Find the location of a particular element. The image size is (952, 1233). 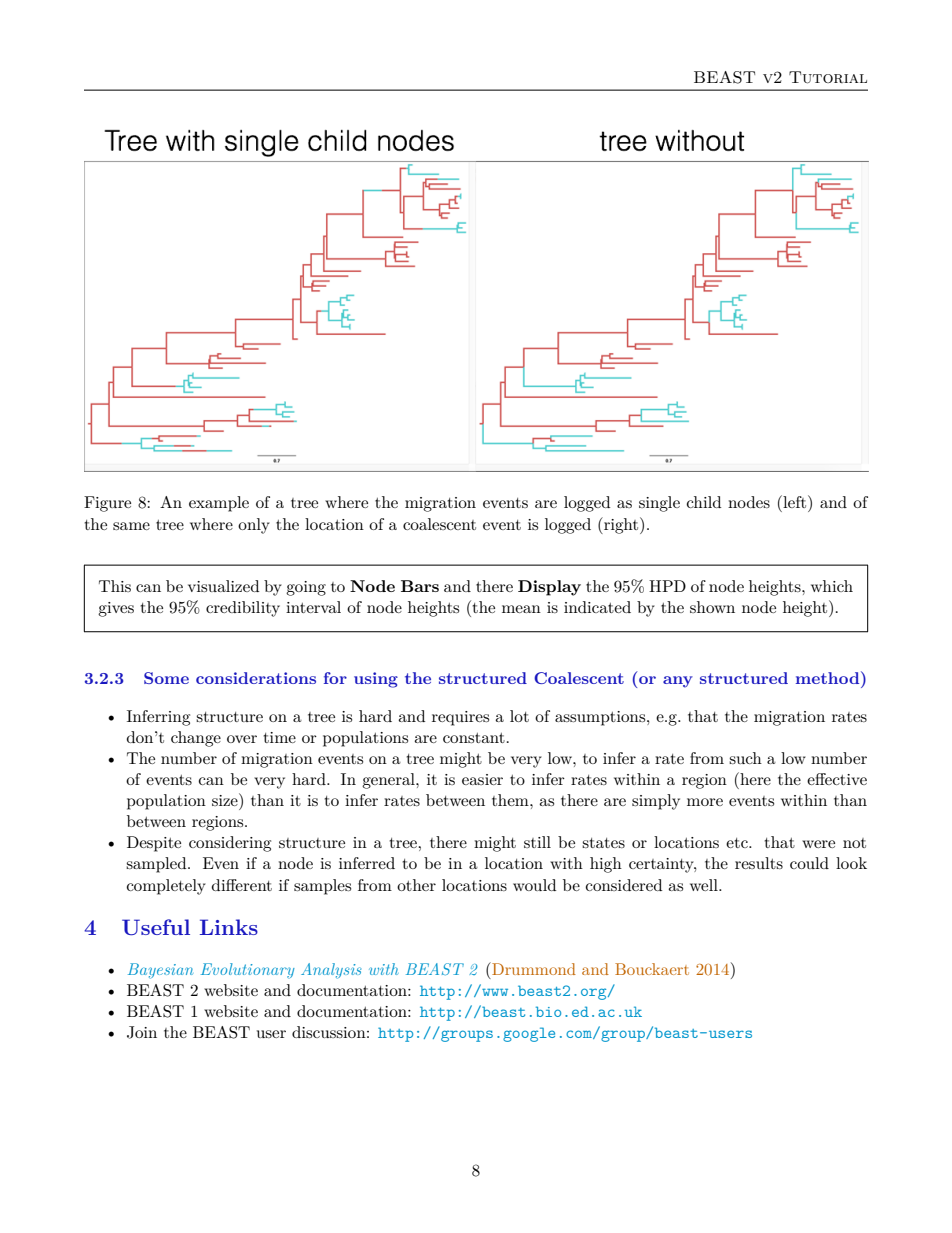

Figure is located at coordinates (107, 504).
